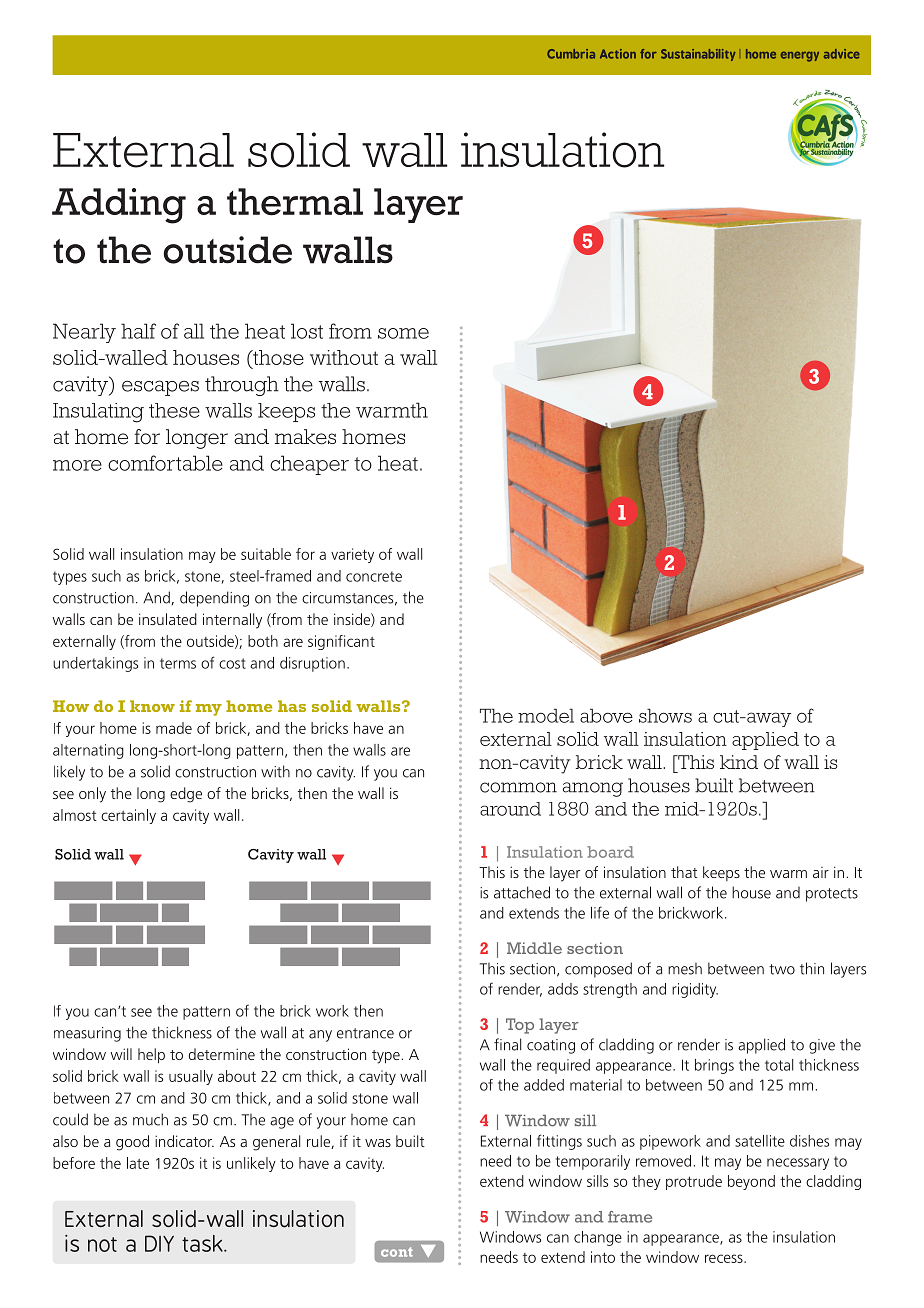 The width and height of the image is (924, 1308). What do you see at coordinates (571, 54) in the image?
I see `Cumbria` at bounding box center [571, 54].
